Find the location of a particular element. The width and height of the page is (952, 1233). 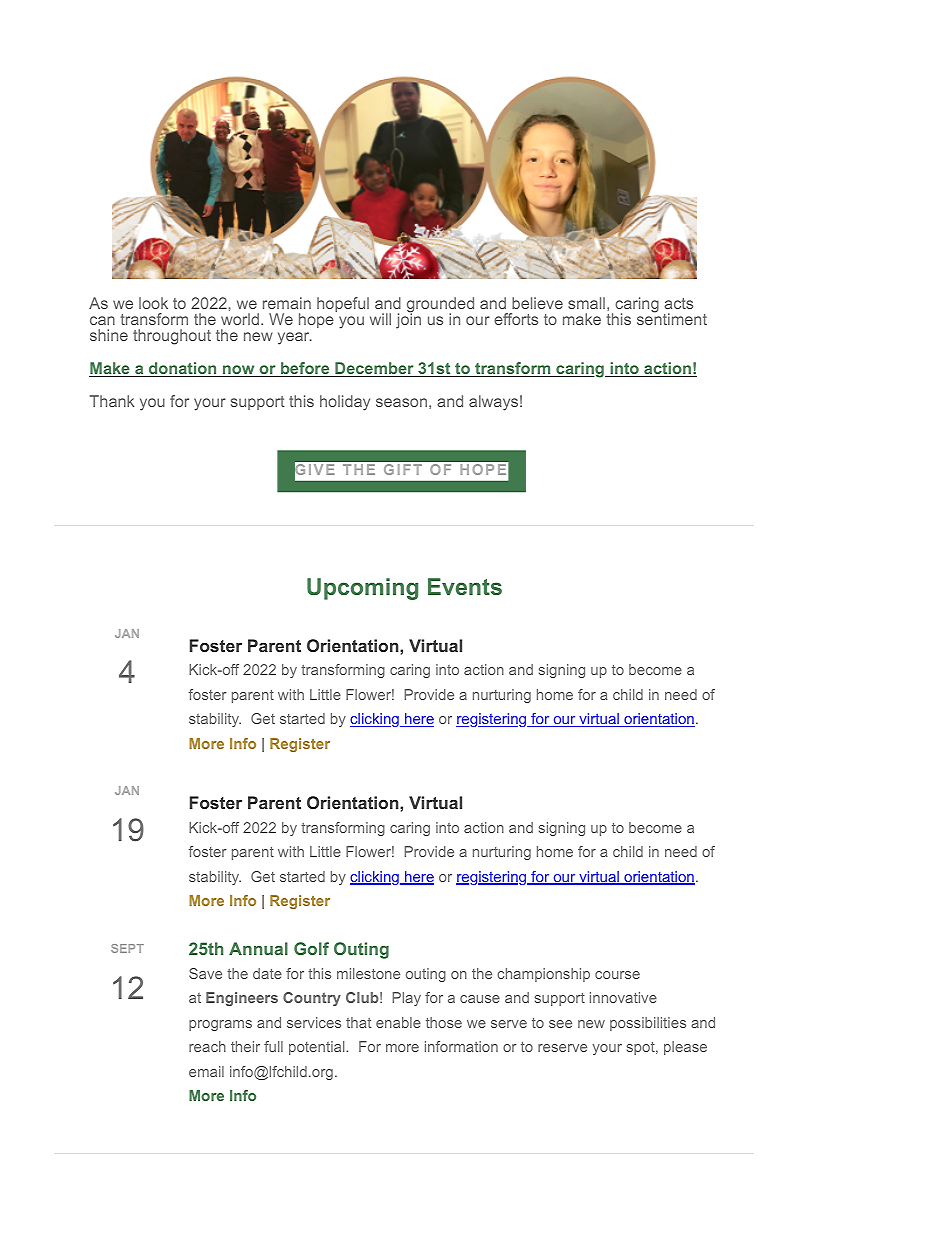

Golf is located at coordinates (311, 948).
